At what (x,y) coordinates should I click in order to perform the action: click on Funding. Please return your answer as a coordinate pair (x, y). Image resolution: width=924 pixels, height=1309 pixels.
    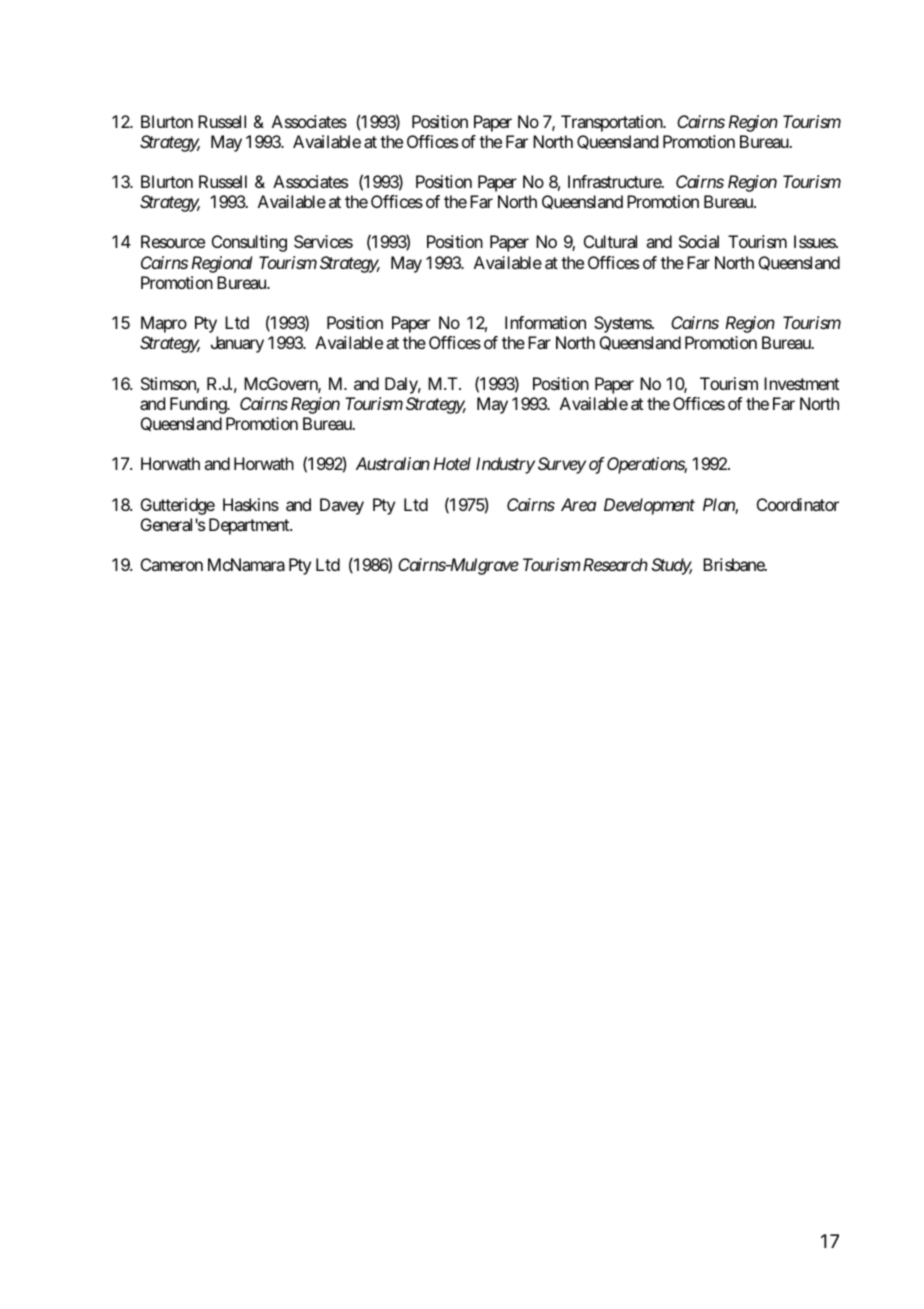
    Looking at the image, I should click on (199, 405).
